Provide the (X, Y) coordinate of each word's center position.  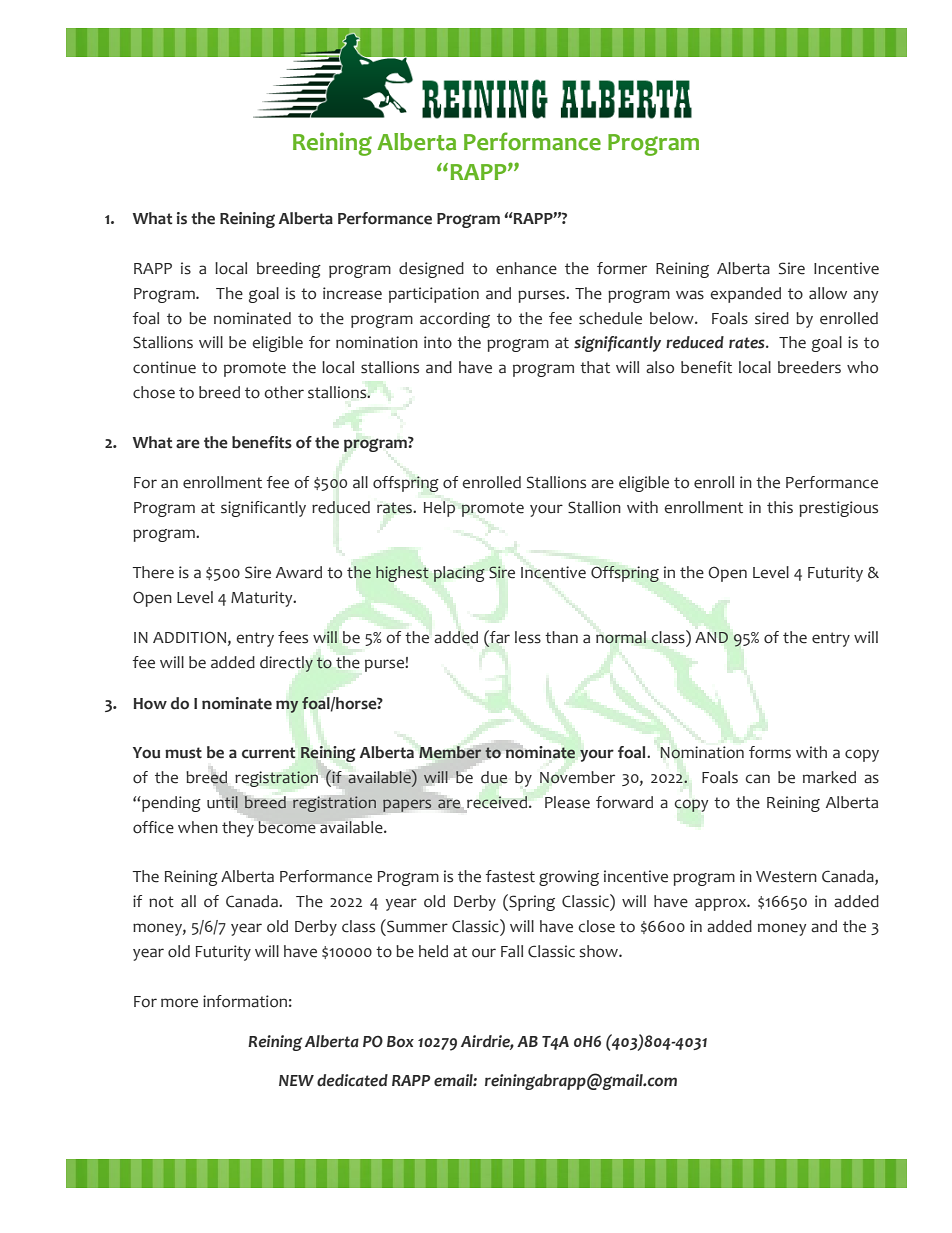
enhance (526, 268)
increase (352, 293)
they (238, 829)
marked (829, 777)
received (496, 803)
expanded (745, 295)
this (780, 507)
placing (459, 574)
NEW (296, 1080)
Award (299, 572)
